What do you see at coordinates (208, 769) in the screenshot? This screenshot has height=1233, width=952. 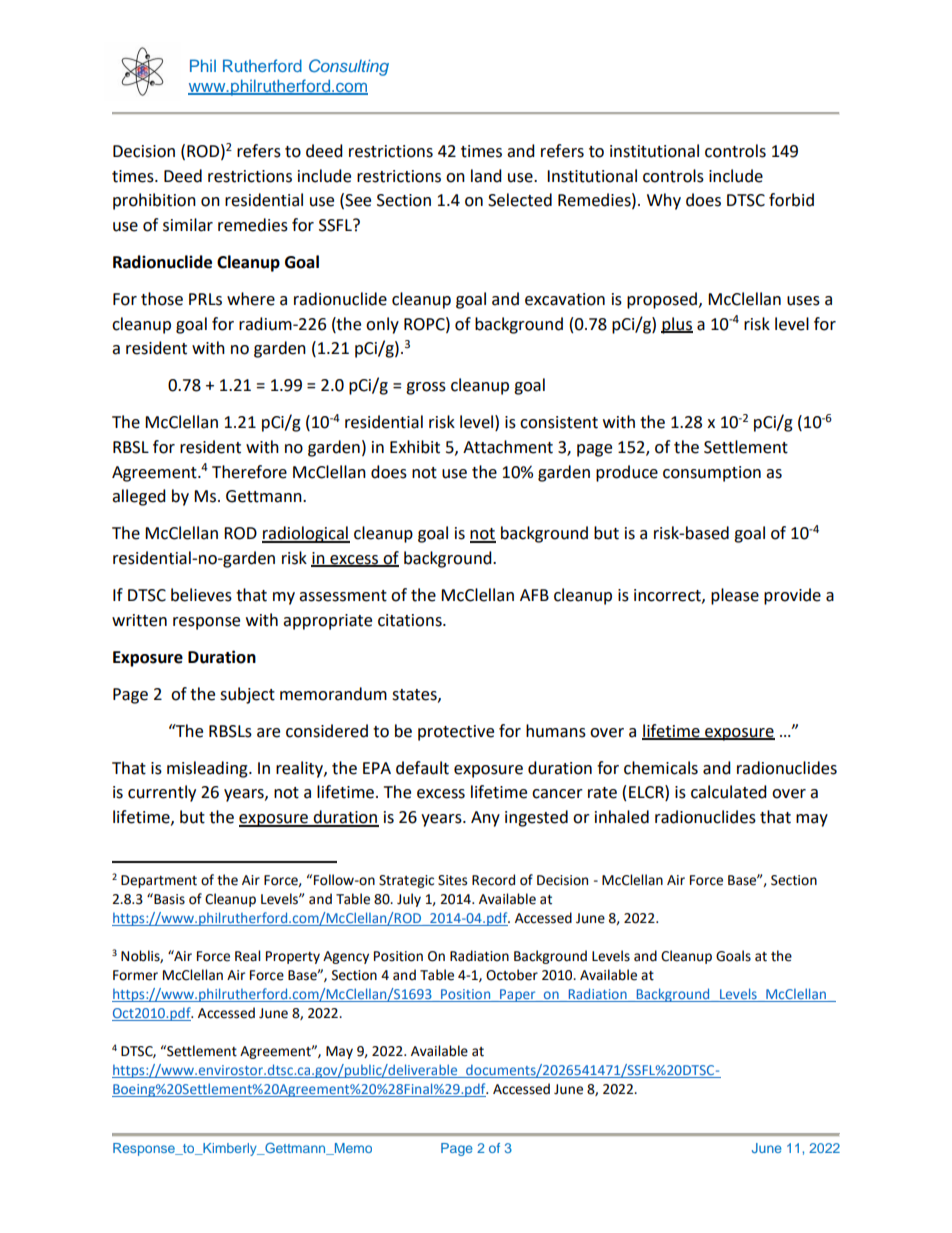 I see `misleading` at bounding box center [208, 769].
